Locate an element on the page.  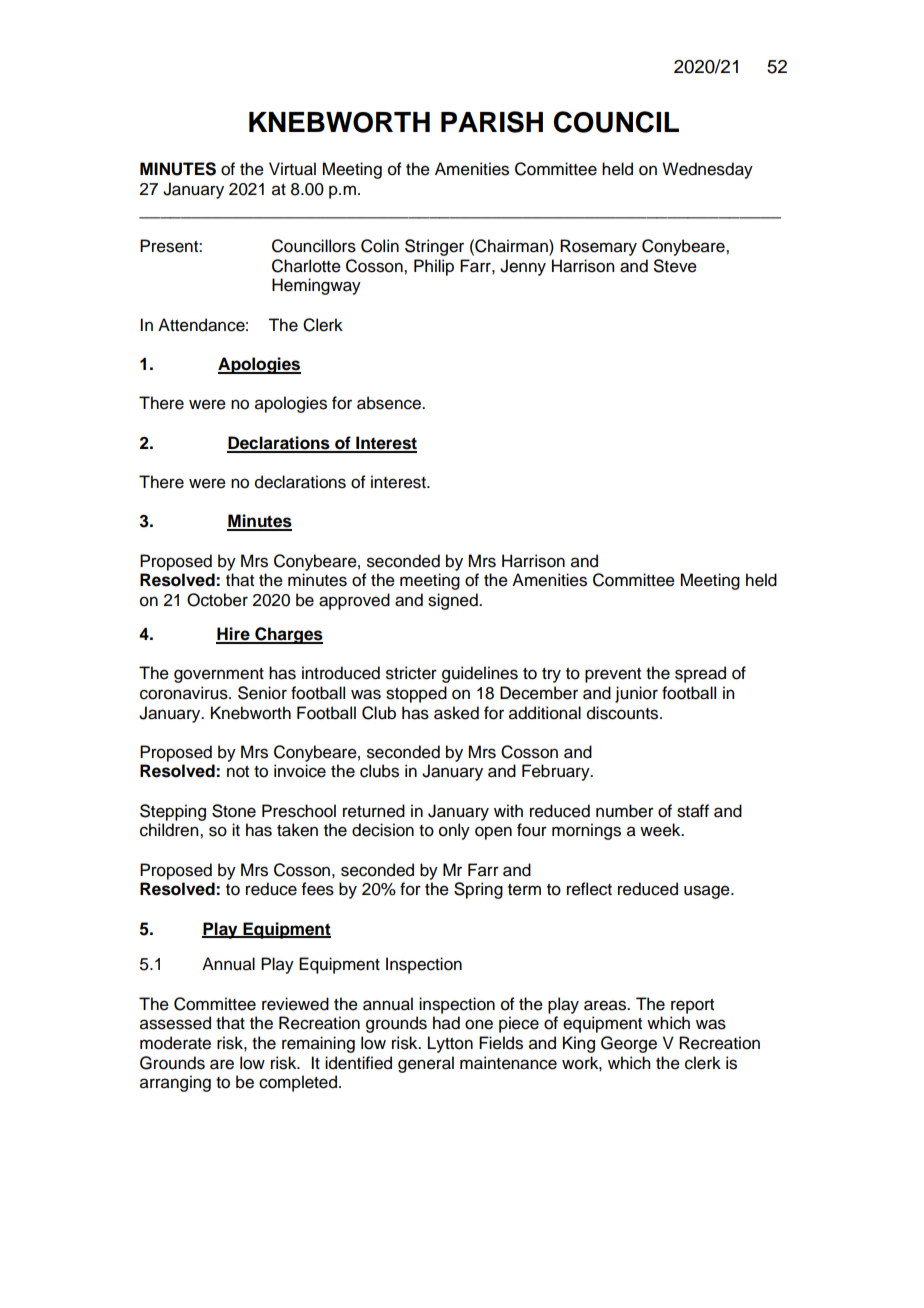
Virtual is located at coordinates (292, 169).
